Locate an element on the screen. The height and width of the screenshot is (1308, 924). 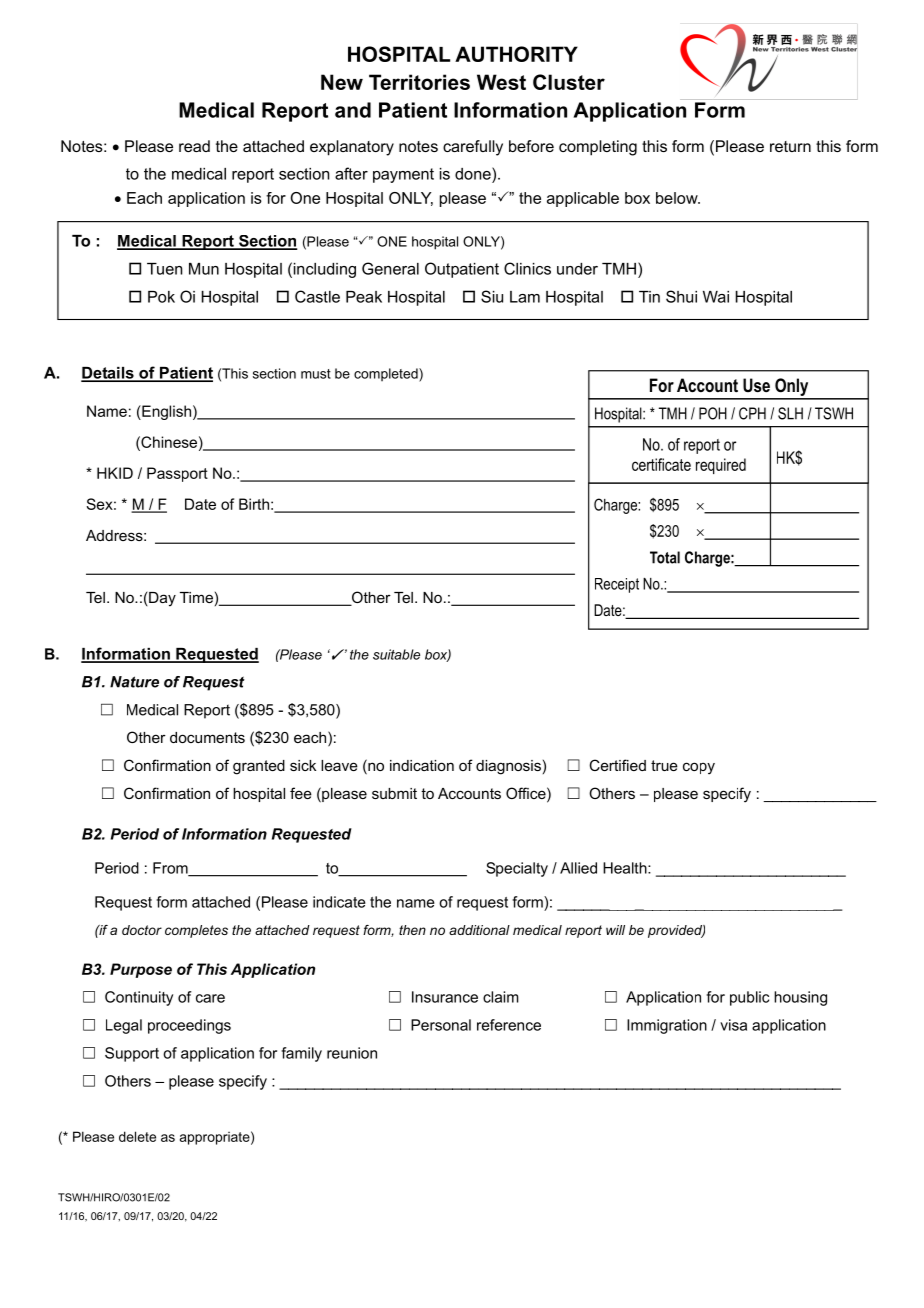
Wai is located at coordinates (716, 297).
